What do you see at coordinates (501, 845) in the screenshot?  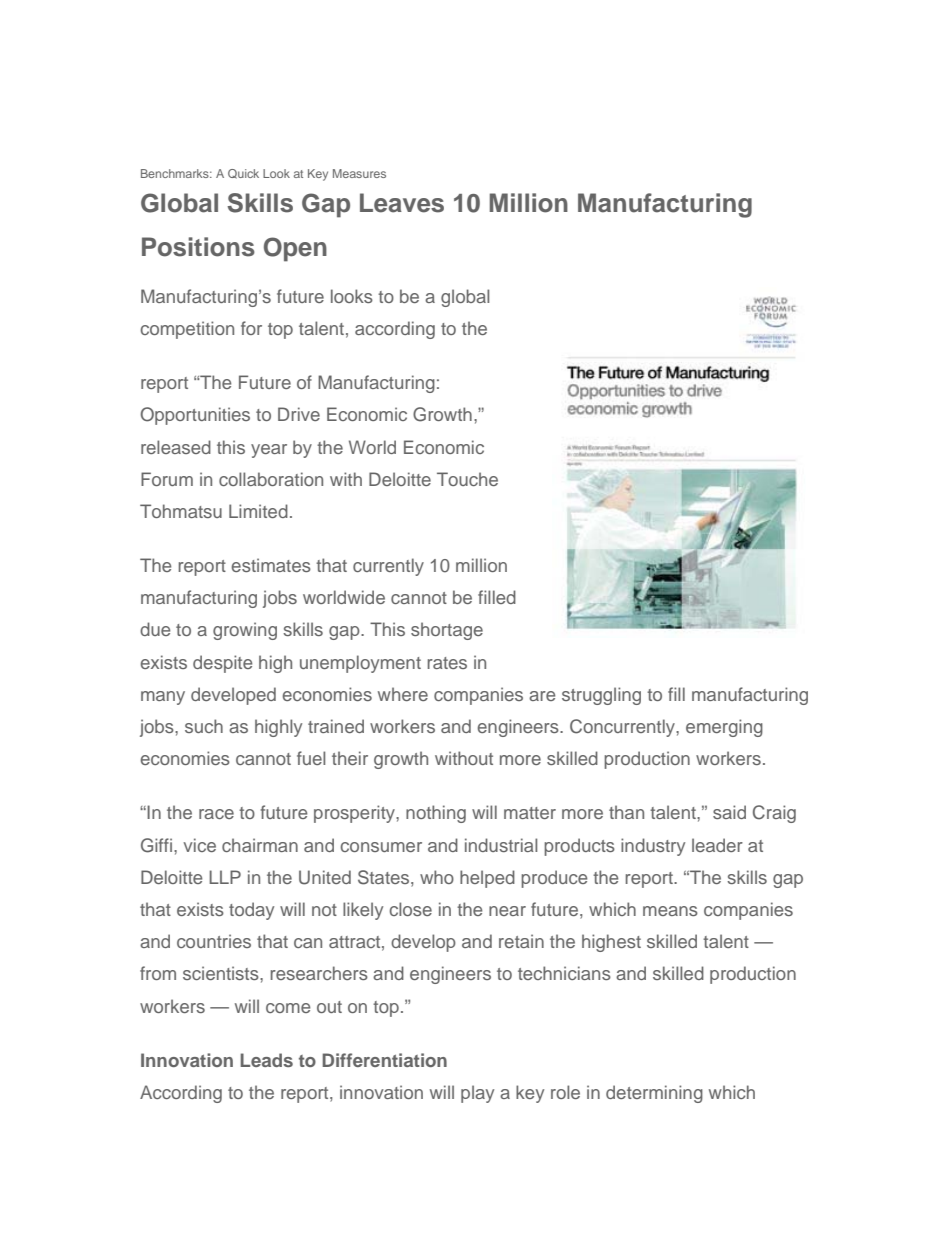 I see `industrial` at bounding box center [501, 845].
